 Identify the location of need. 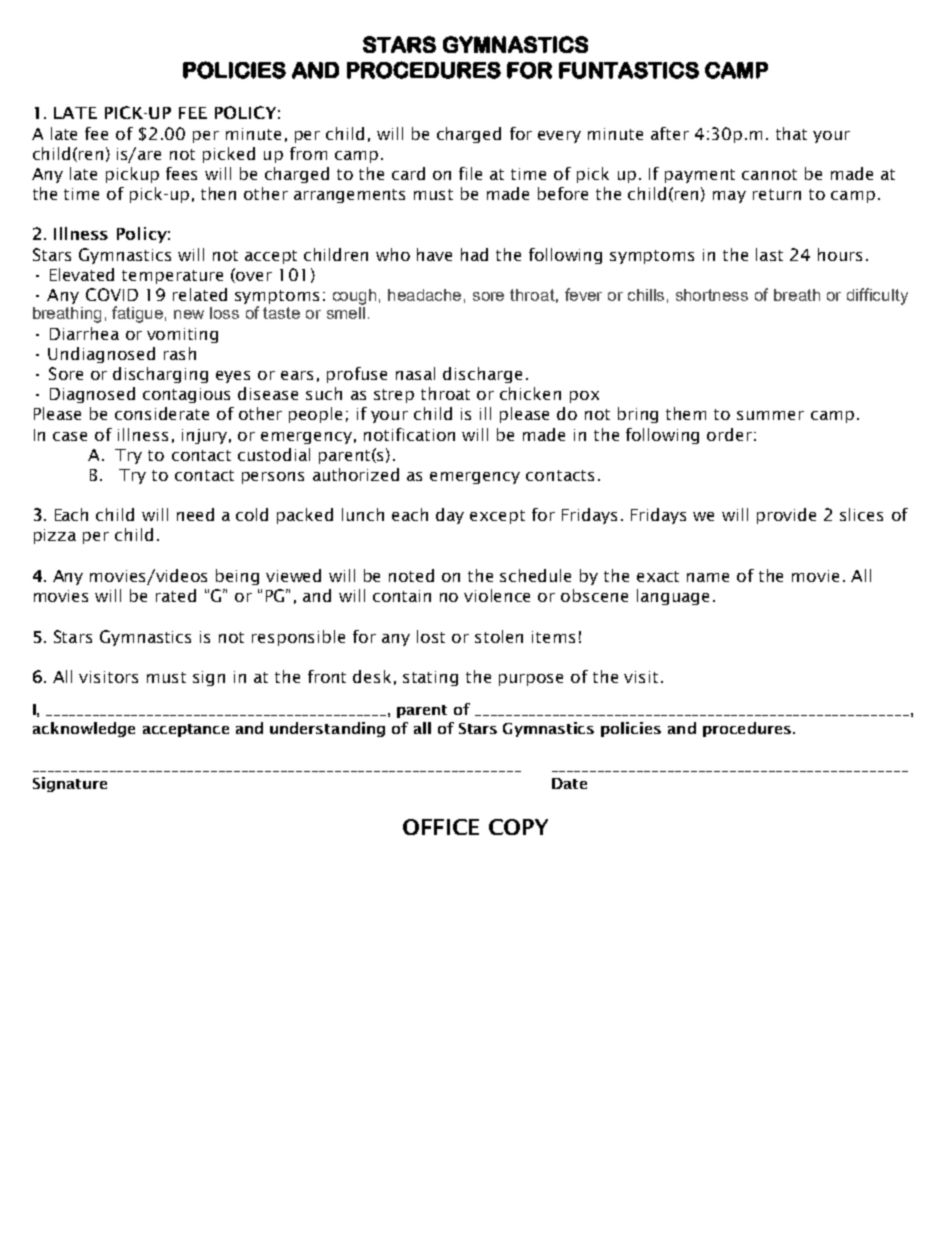
(195, 514).
